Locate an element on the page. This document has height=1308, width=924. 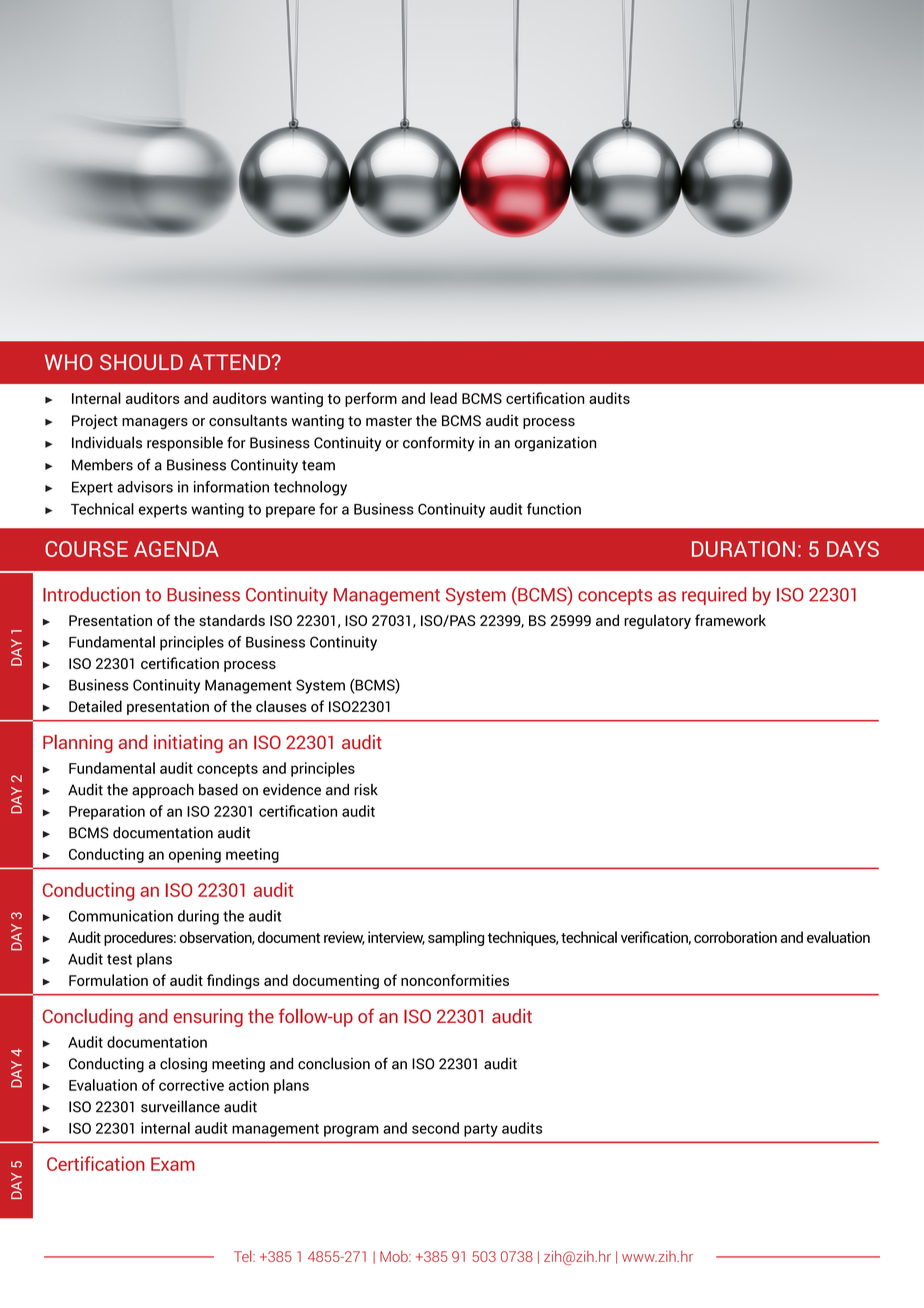
risk is located at coordinates (366, 790).
